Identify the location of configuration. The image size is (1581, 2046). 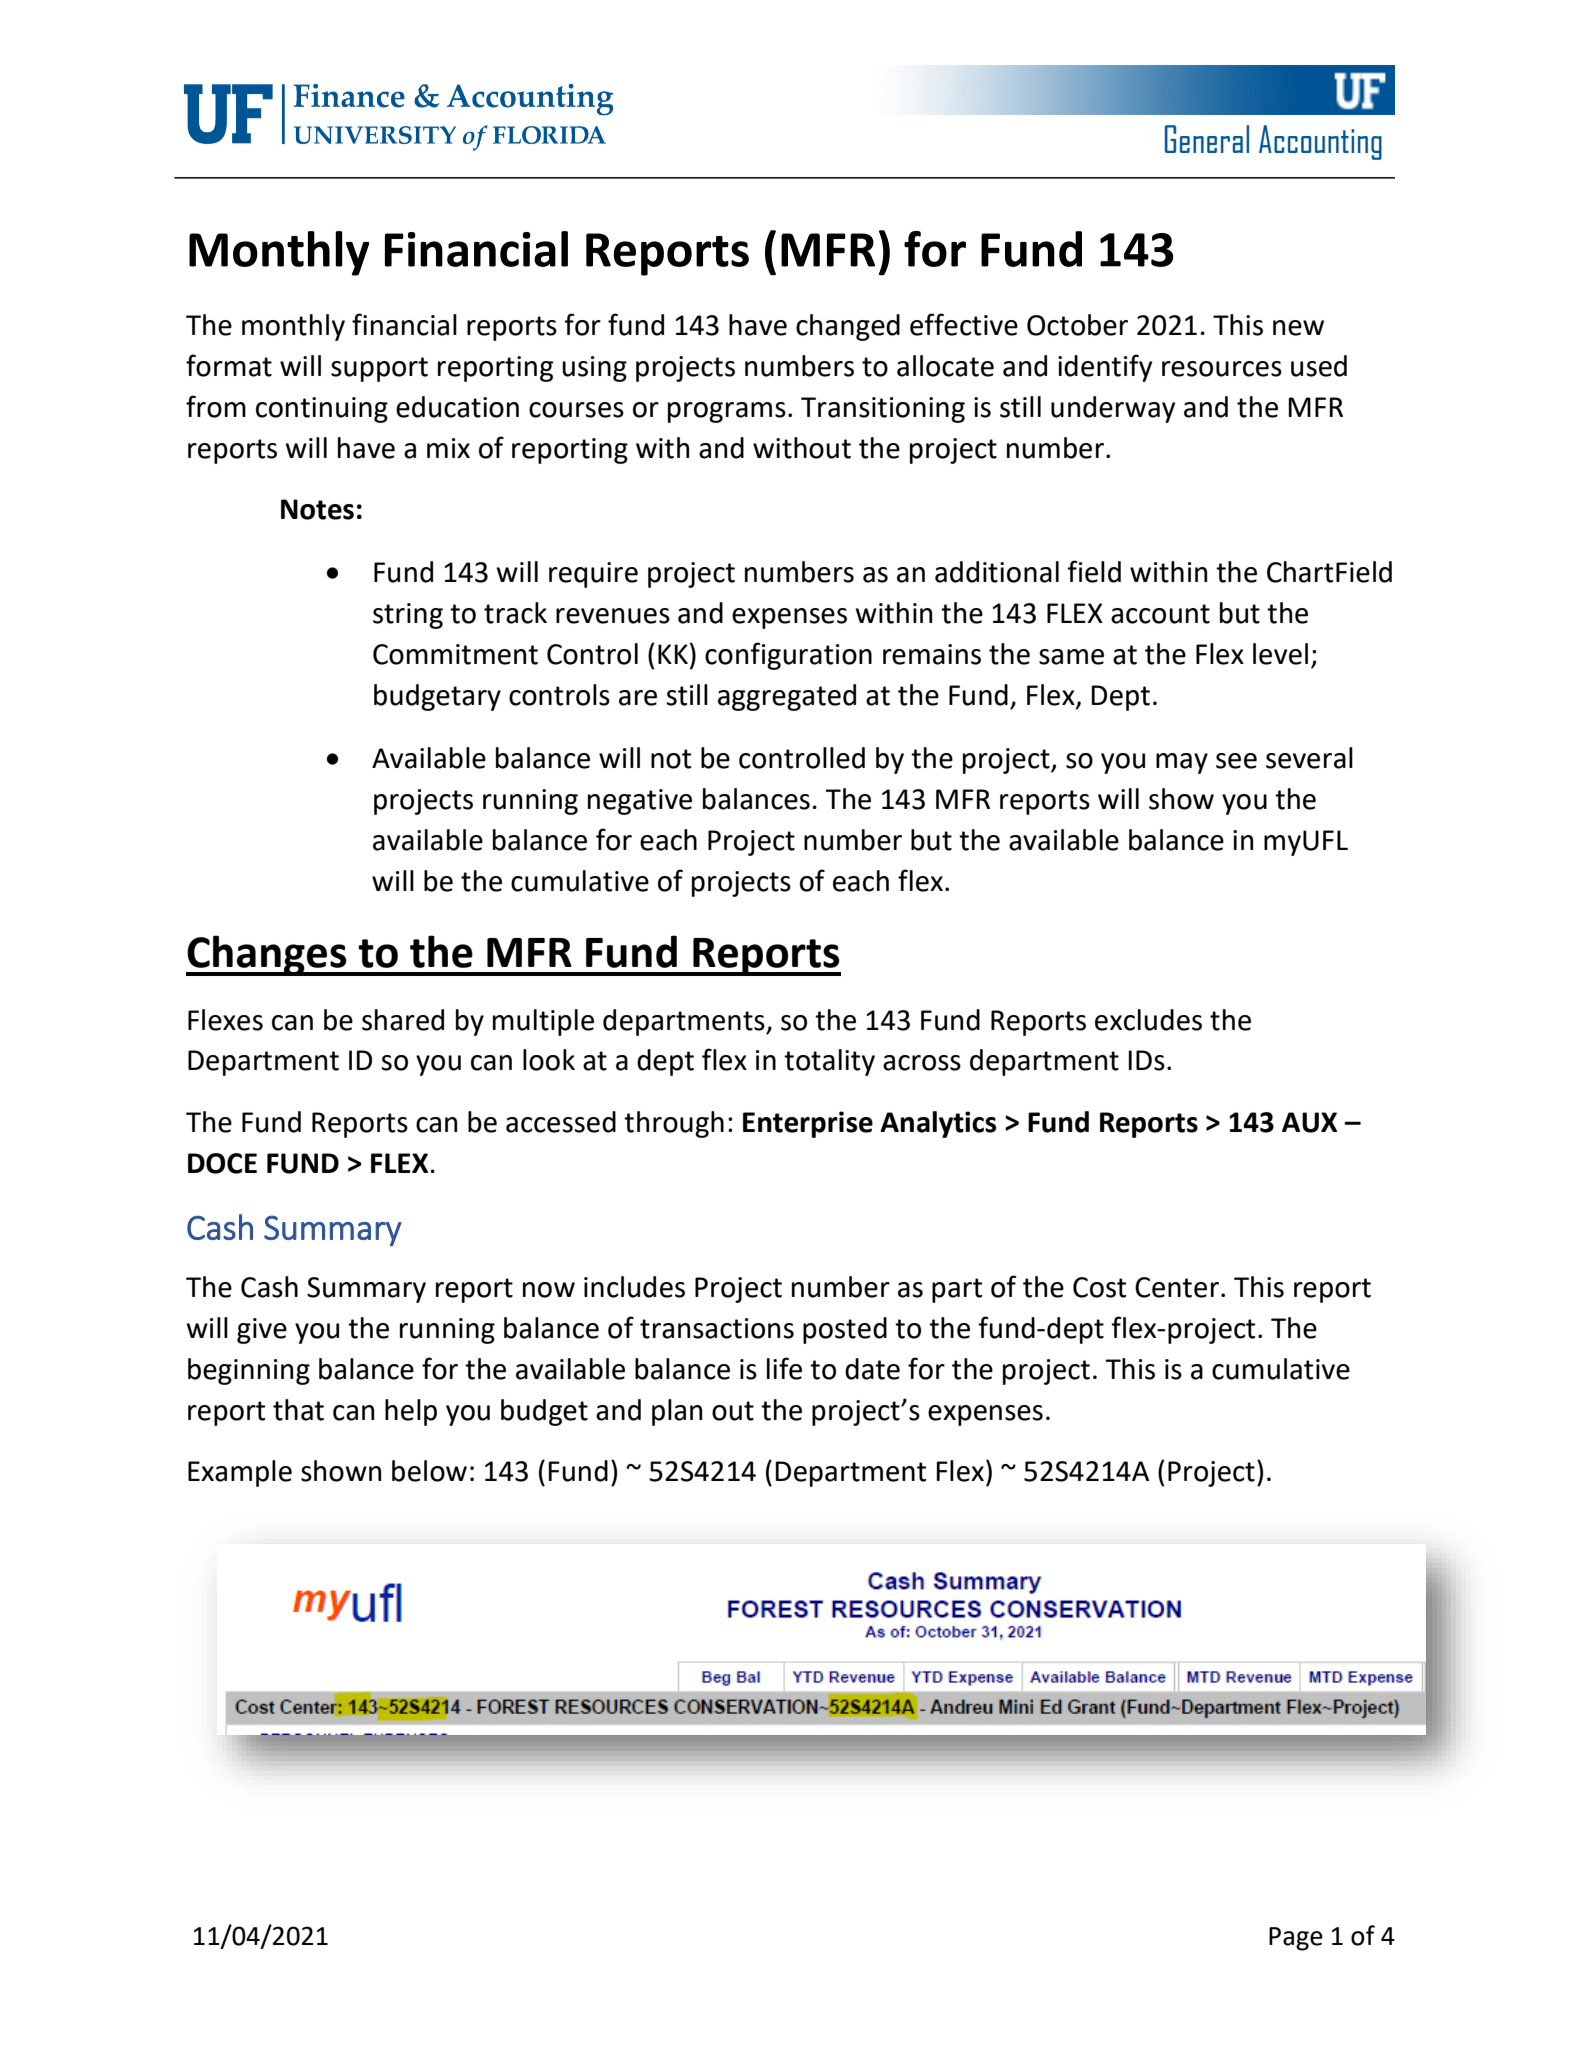
(788, 656).
